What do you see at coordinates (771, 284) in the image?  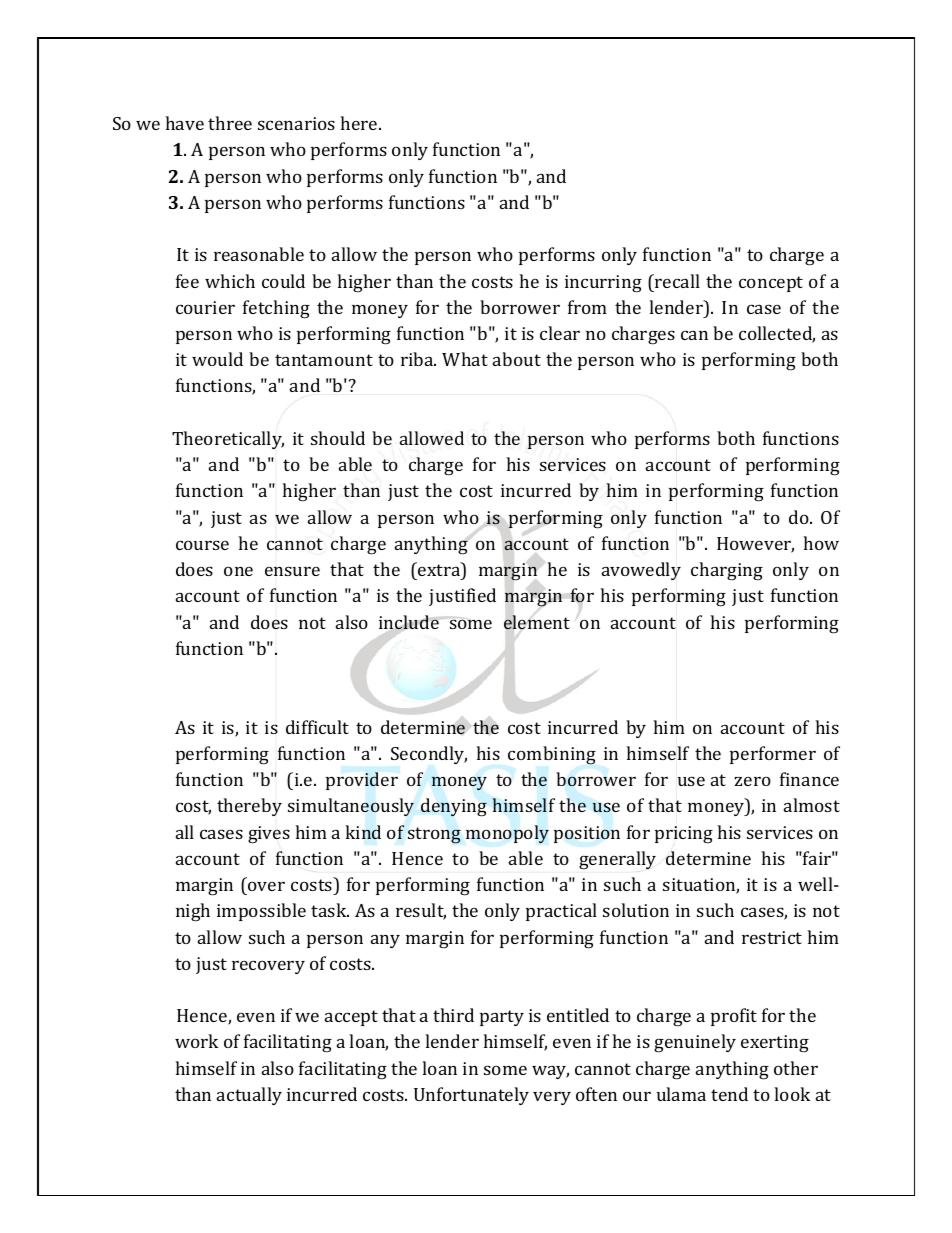 I see `concept` at bounding box center [771, 284].
